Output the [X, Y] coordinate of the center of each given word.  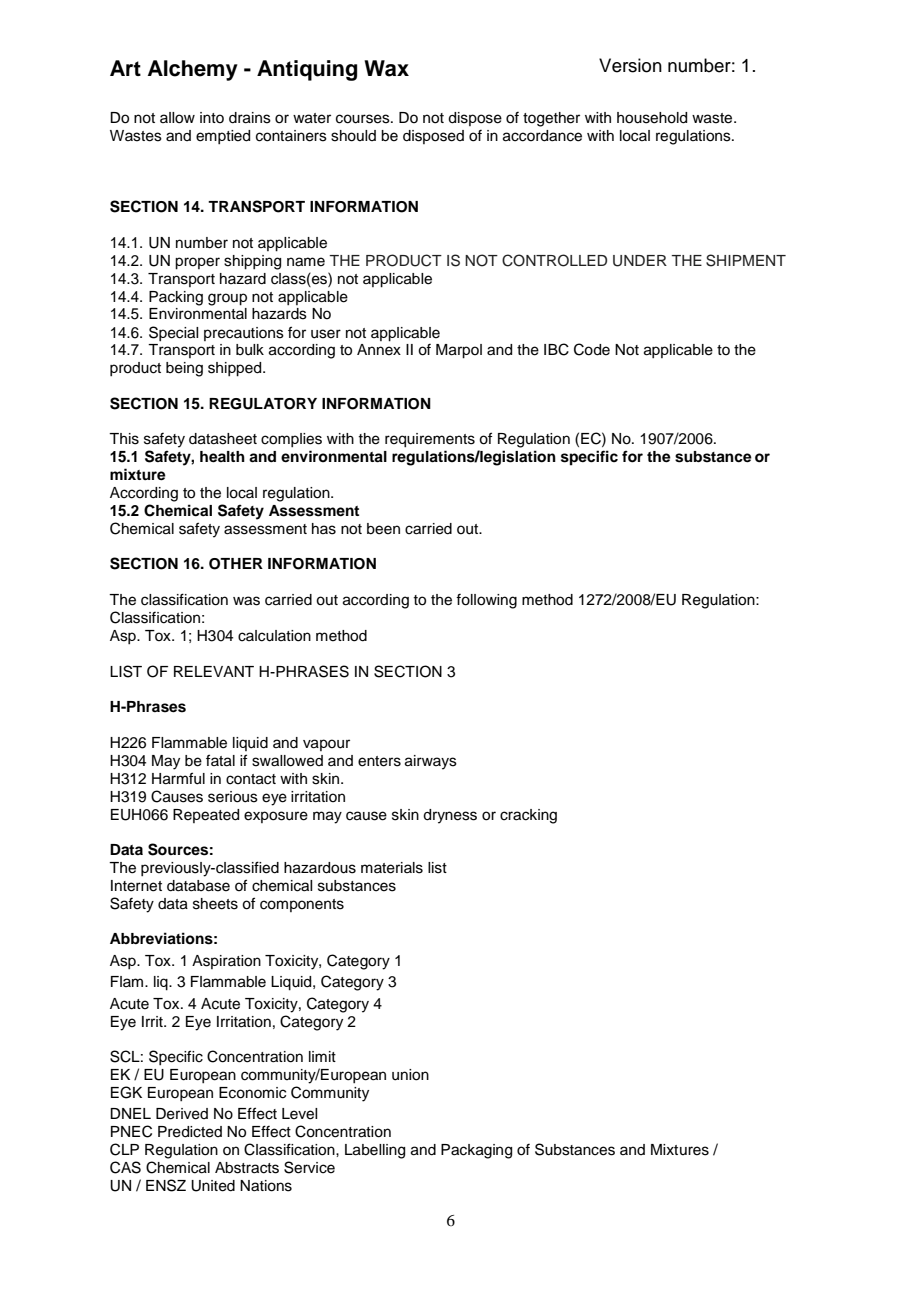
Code [592, 349]
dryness [450, 816]
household [652, 118]
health [222, 457]
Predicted [190, 1132]
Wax [386, 68]
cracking [528, 816]
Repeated [206, 816]
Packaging [476, 1151]
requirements [430, 440]
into [212, 117]
